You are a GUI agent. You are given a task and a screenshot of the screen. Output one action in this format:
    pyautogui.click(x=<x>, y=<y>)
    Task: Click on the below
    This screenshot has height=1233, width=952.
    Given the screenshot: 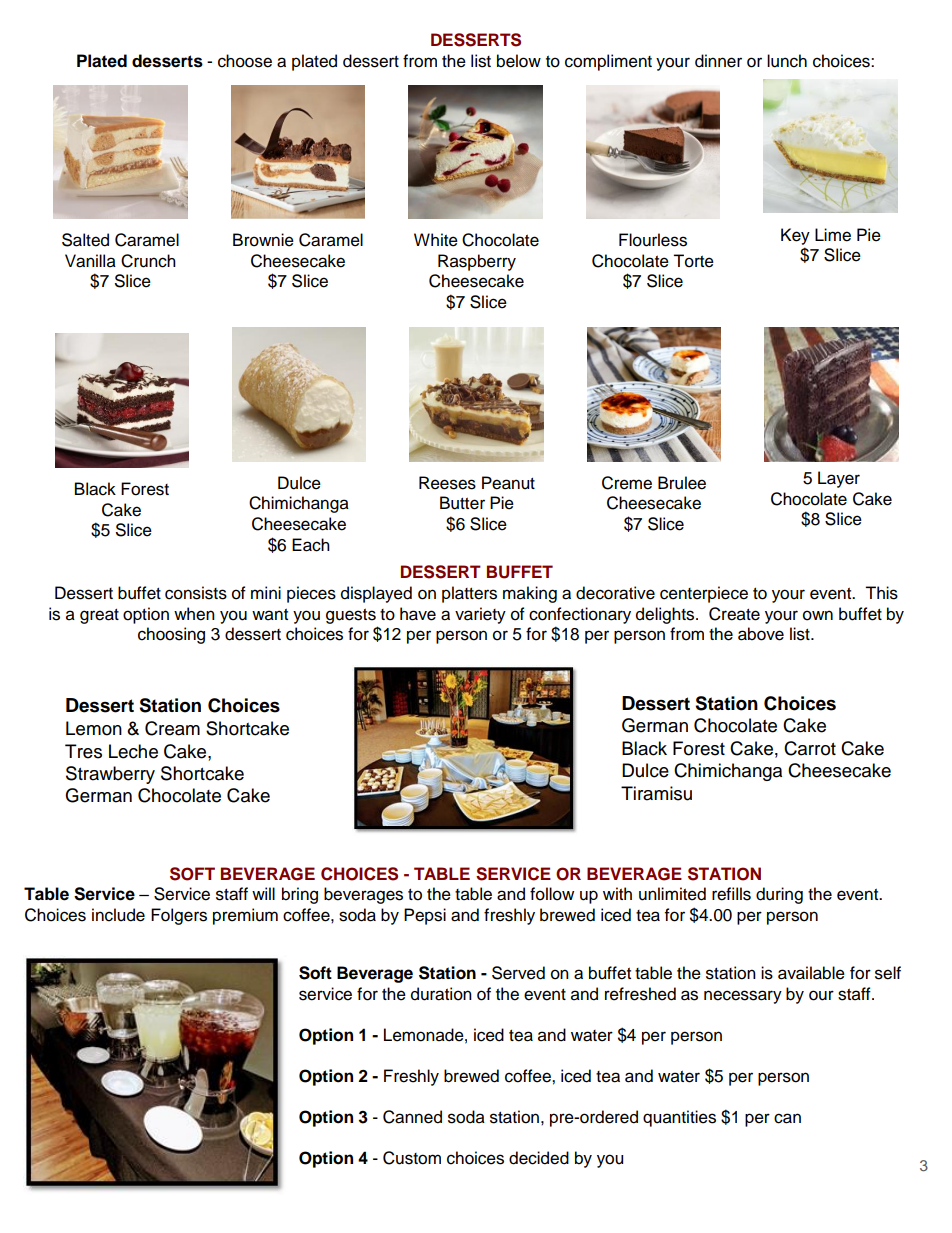 What is the action you would take?
    pyautogui.click(x=519, y=61)
